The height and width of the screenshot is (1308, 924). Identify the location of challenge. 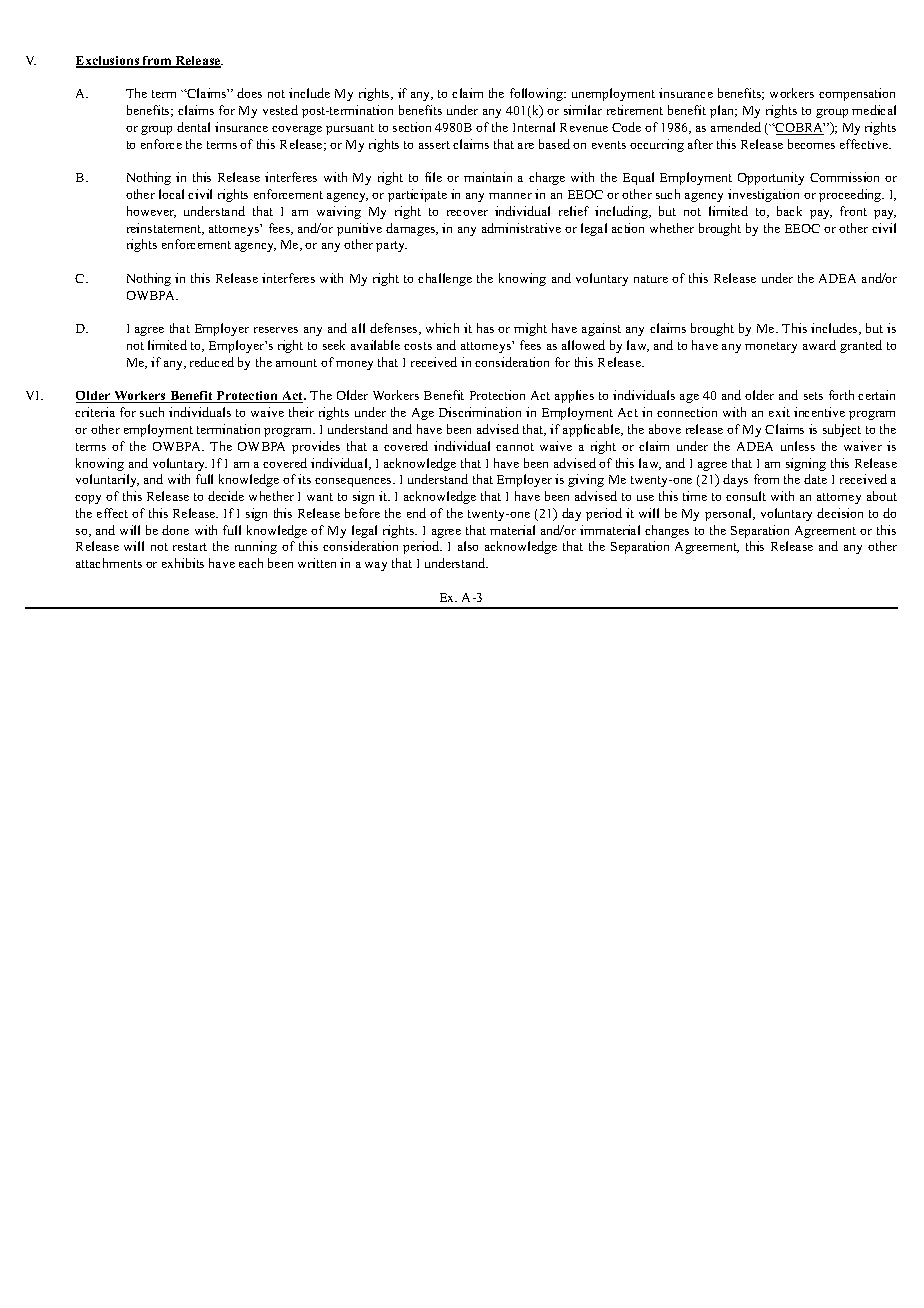
(445, 279).
